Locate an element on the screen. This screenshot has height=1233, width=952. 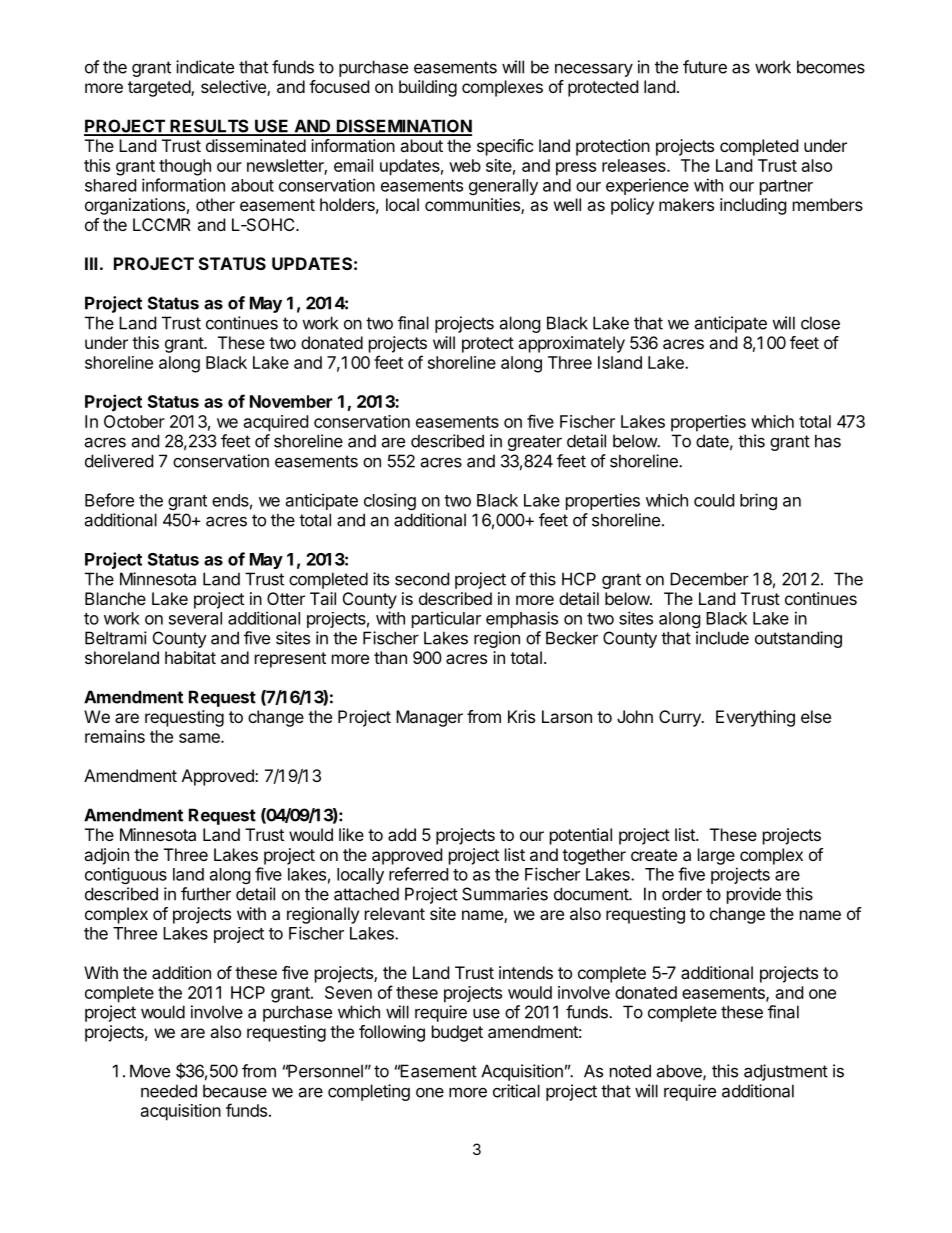
future is located at coordinates (705, 67).
